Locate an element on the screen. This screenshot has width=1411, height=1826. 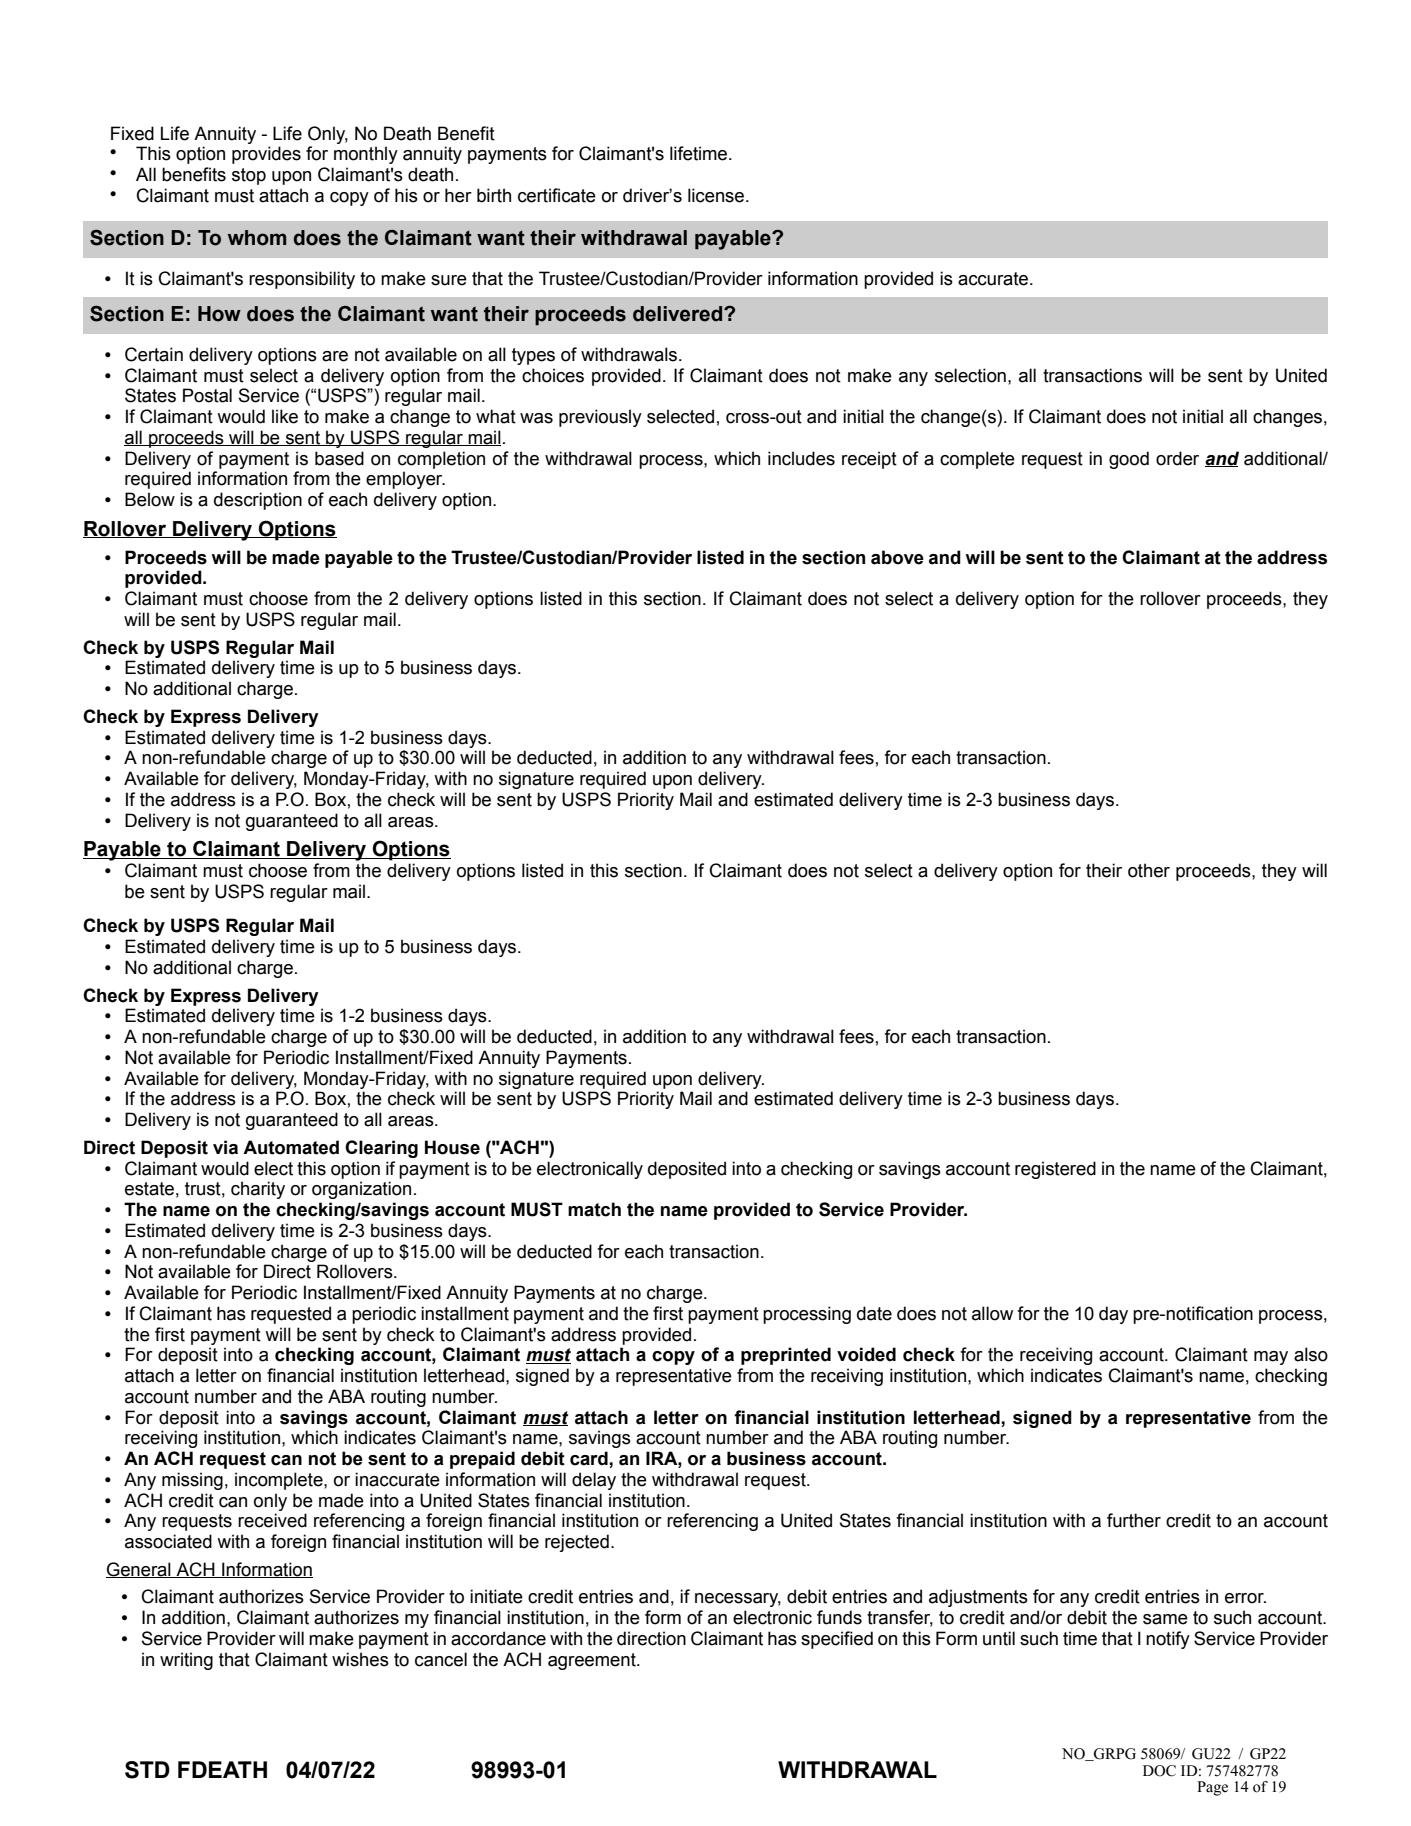
stop is located at coordinates (249, 176).
